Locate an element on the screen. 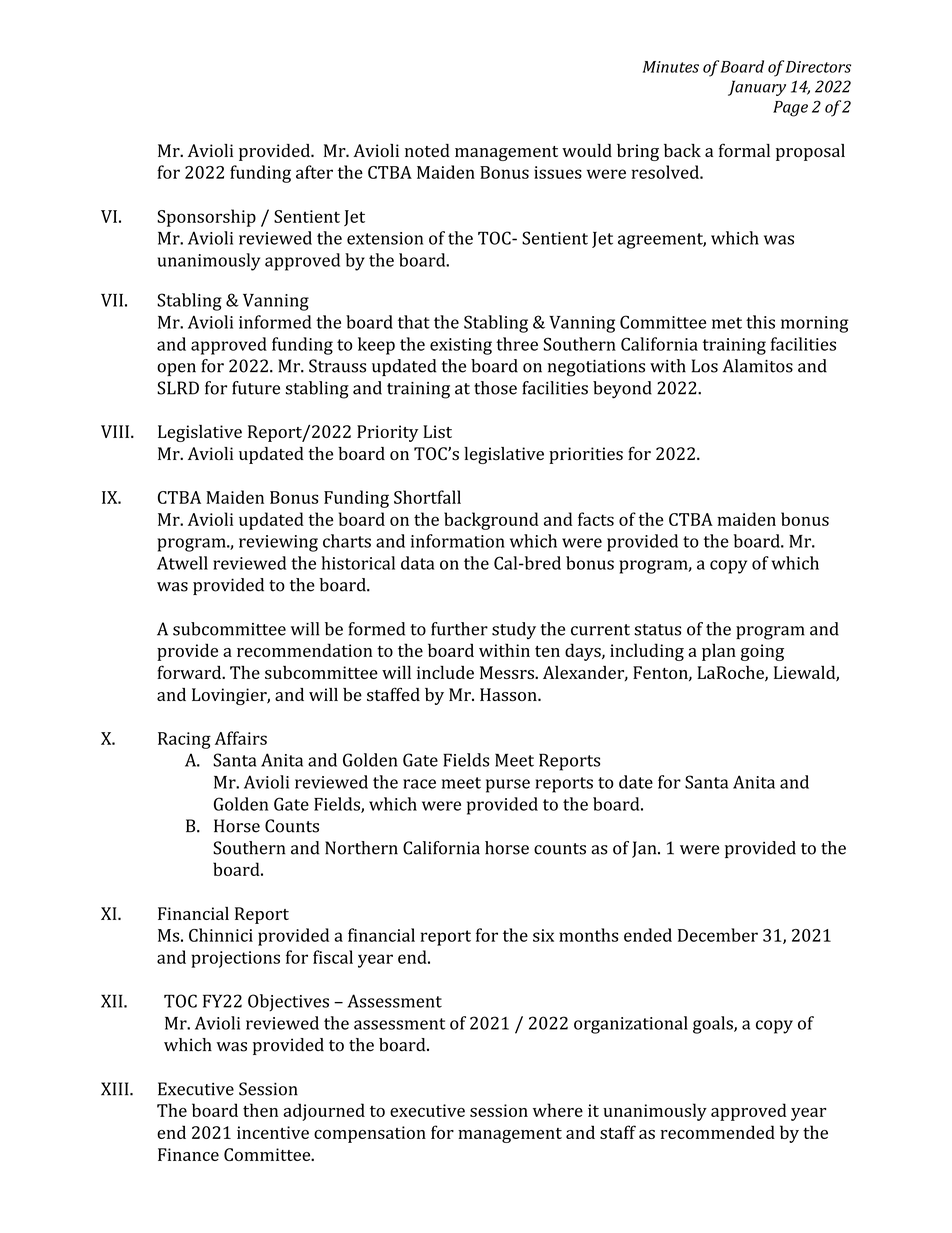 Image resolution: width=952 pixels, height=1233 pixels. where is located at coordinates (558, 1110).
